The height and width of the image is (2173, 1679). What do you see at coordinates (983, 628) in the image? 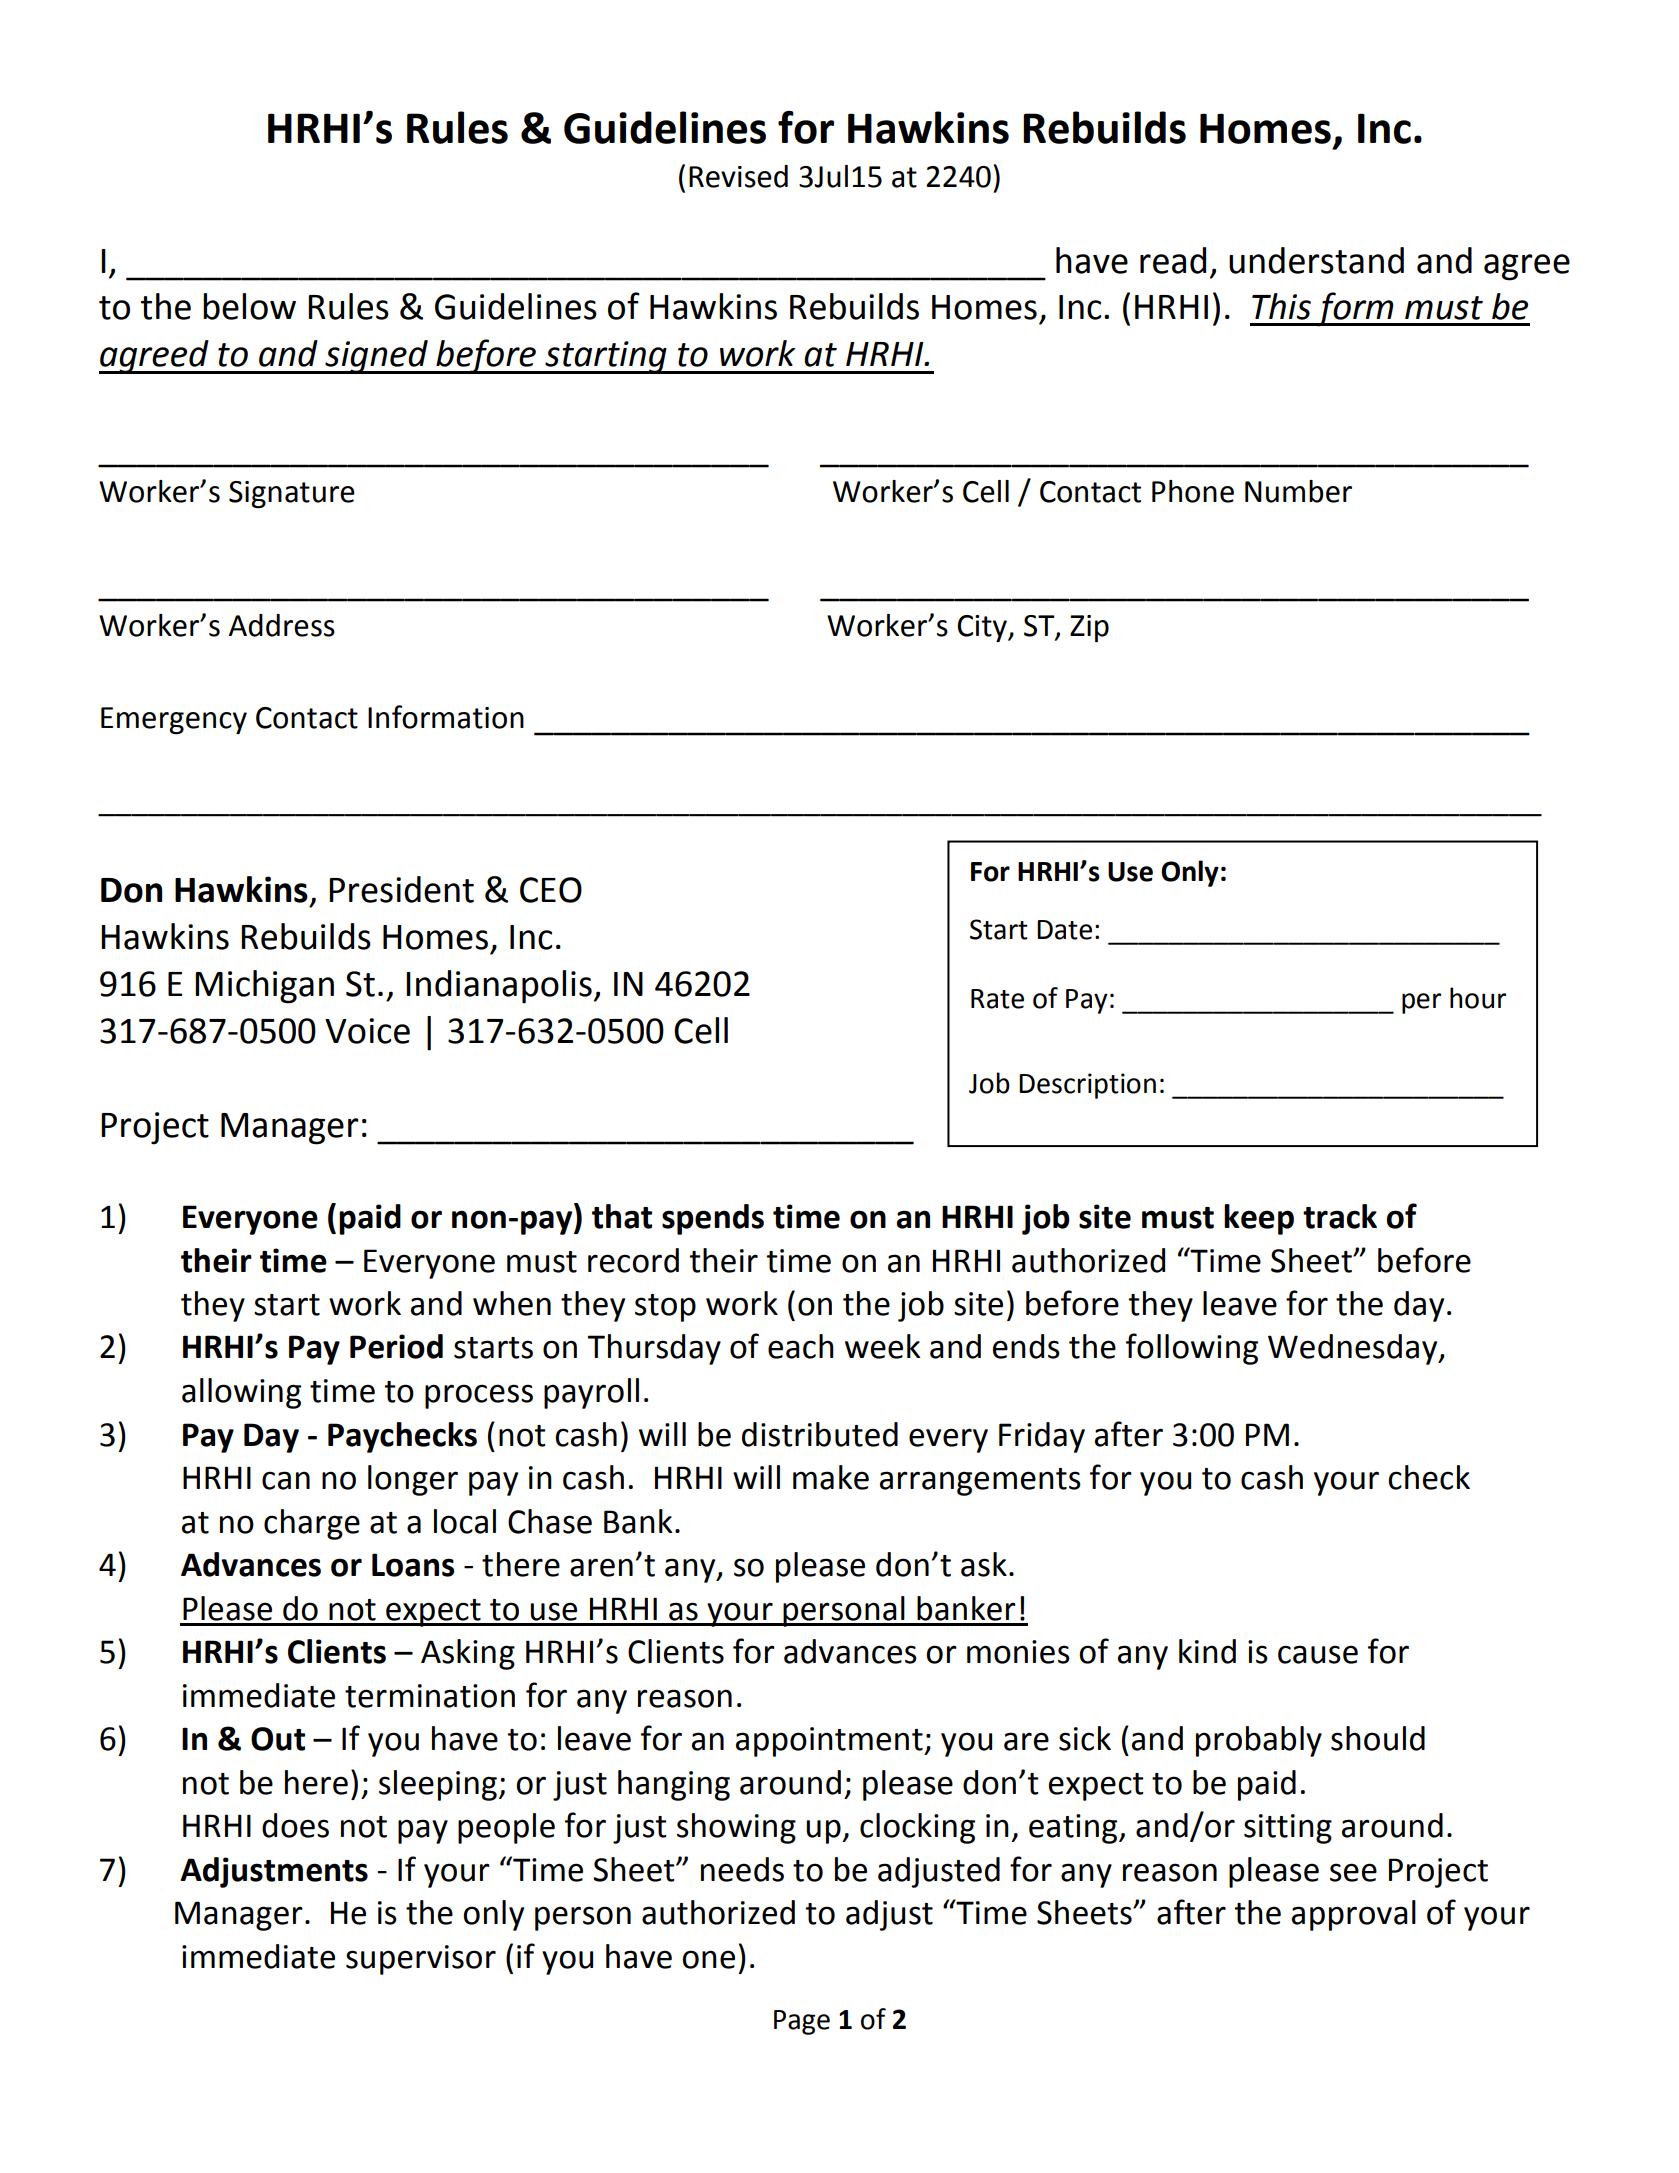
I see `City` at bounding box center [983, 628].
